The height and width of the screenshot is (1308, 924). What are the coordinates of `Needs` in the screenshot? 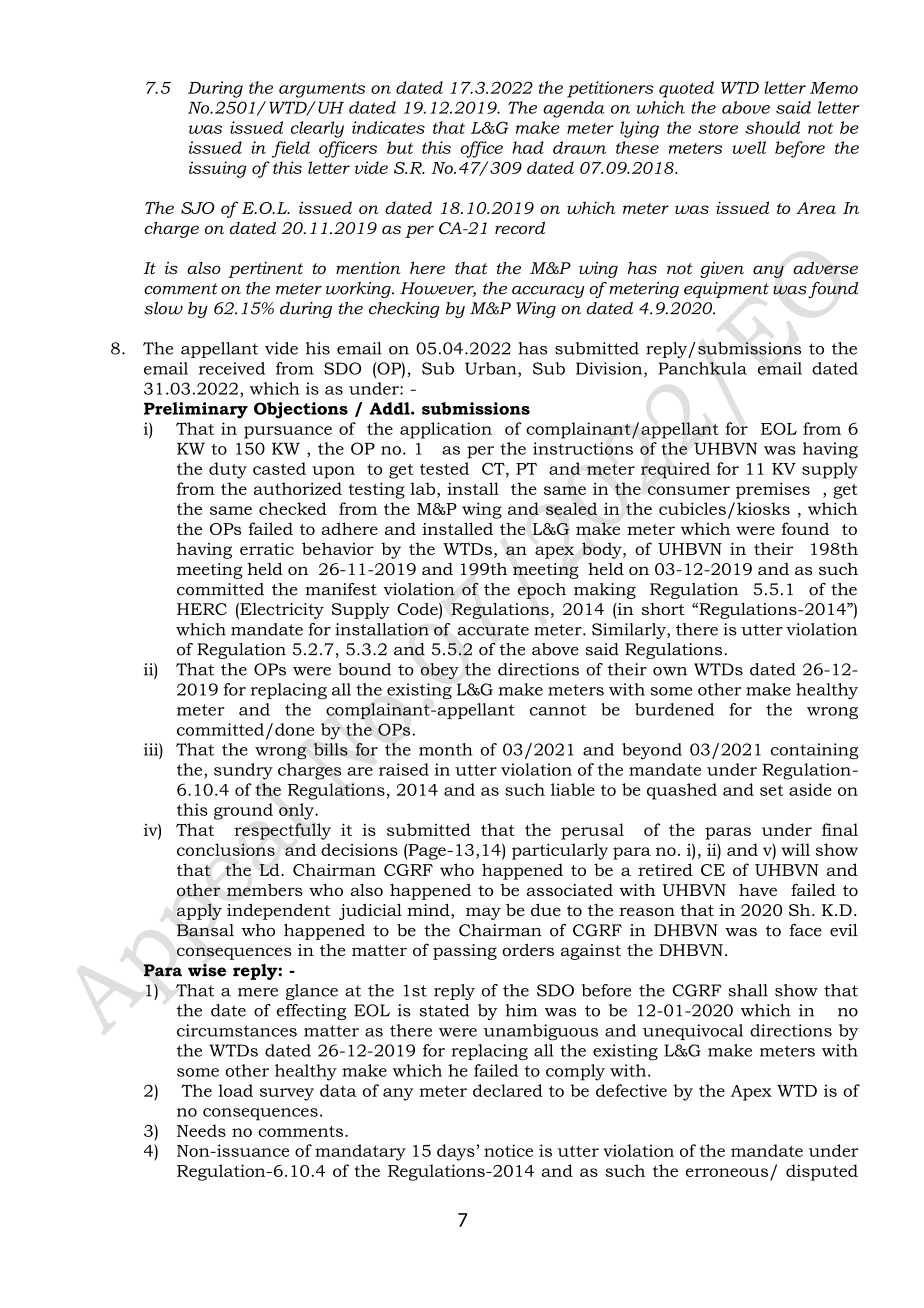 It's located at (201, 1130).
